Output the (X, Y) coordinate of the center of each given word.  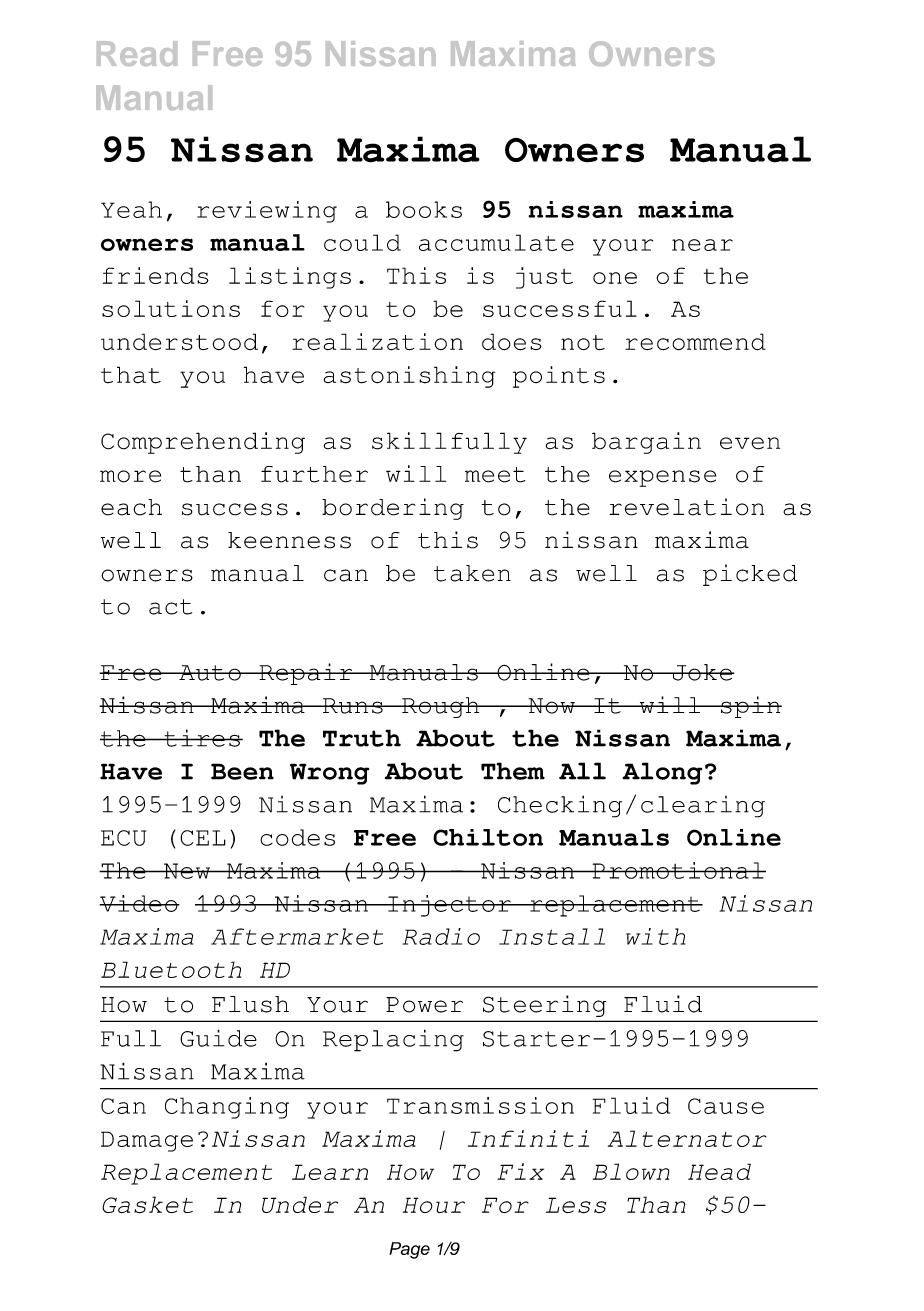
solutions (171, 308)
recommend (695, 342)
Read (137, 53)
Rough (441, 707)
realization (377, 342)
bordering (393, 509)
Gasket (147, 1205)
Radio (441, 936)
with (656, 936)
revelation (686, 507)
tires (202, 738)
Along (662, 773)
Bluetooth (171, 969)
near (702, 245)
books (424, 209)
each (131, 507)
